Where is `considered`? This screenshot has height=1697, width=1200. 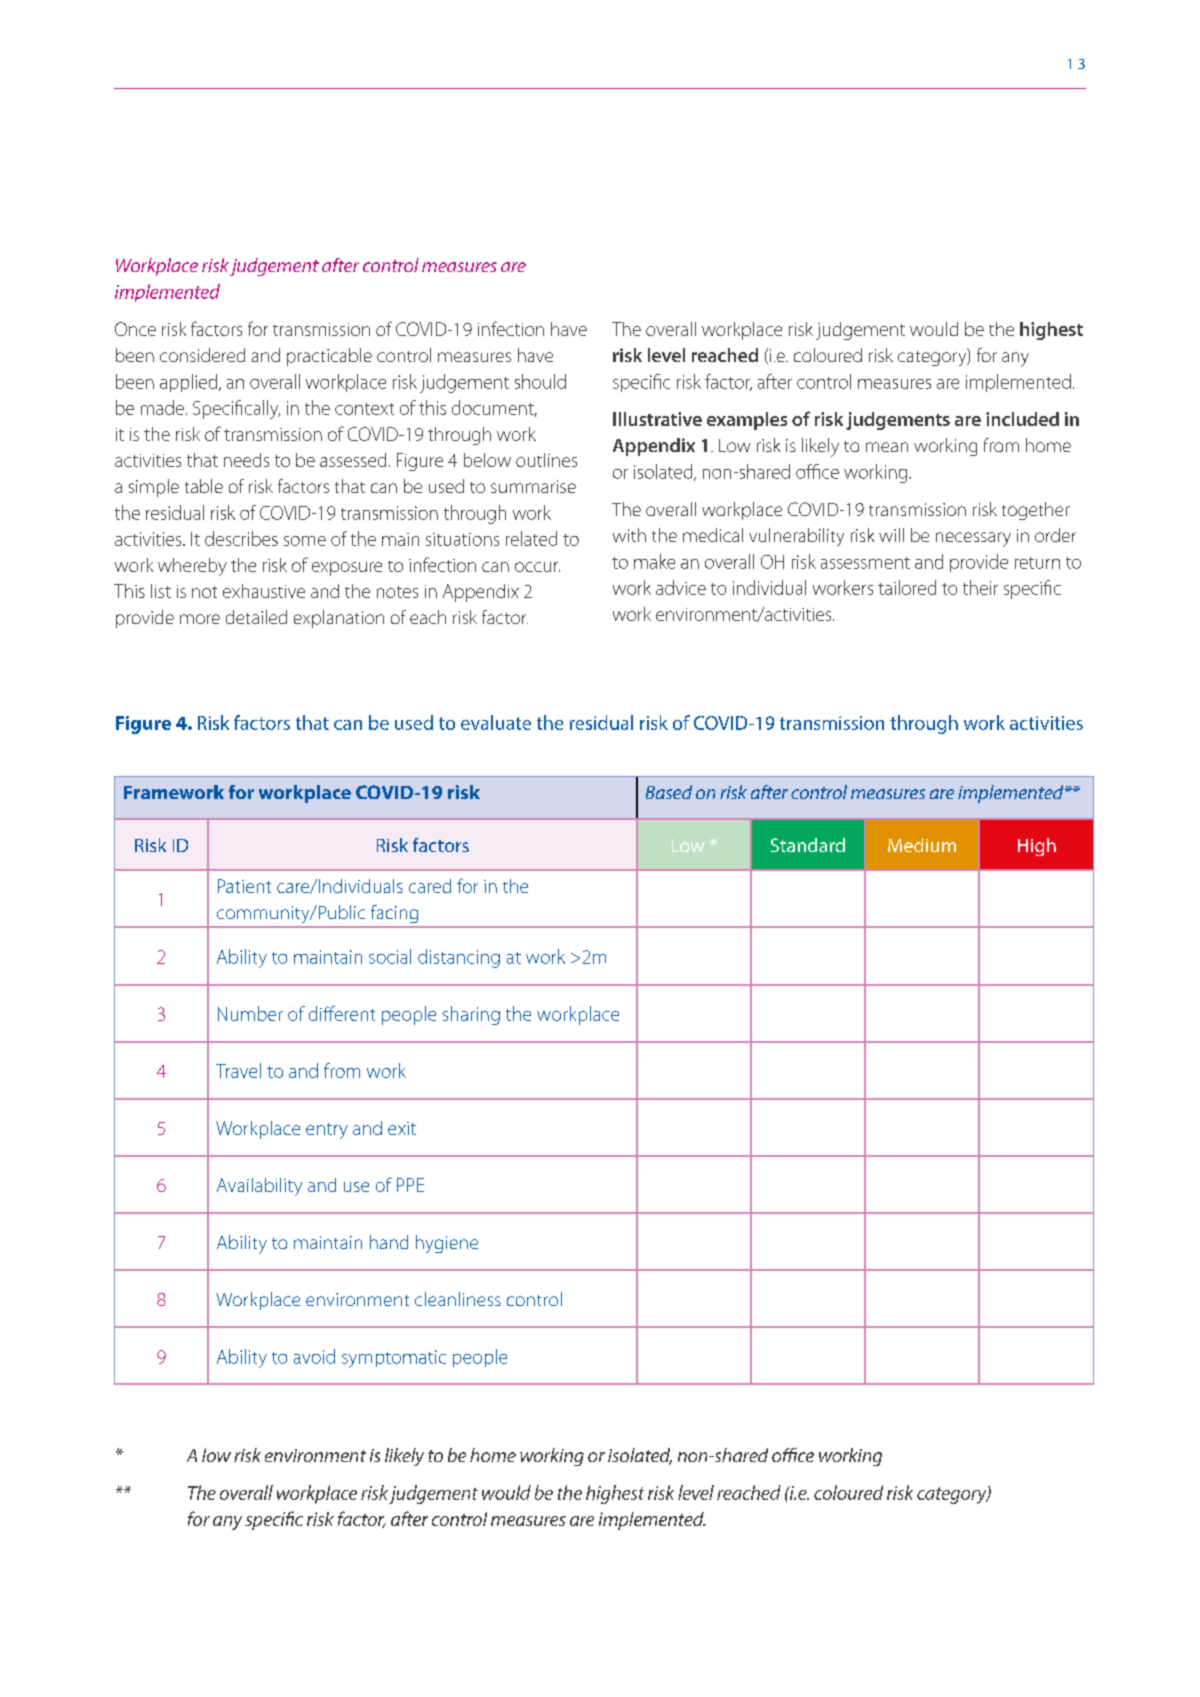 considered is located at coordinates (202, 355).
